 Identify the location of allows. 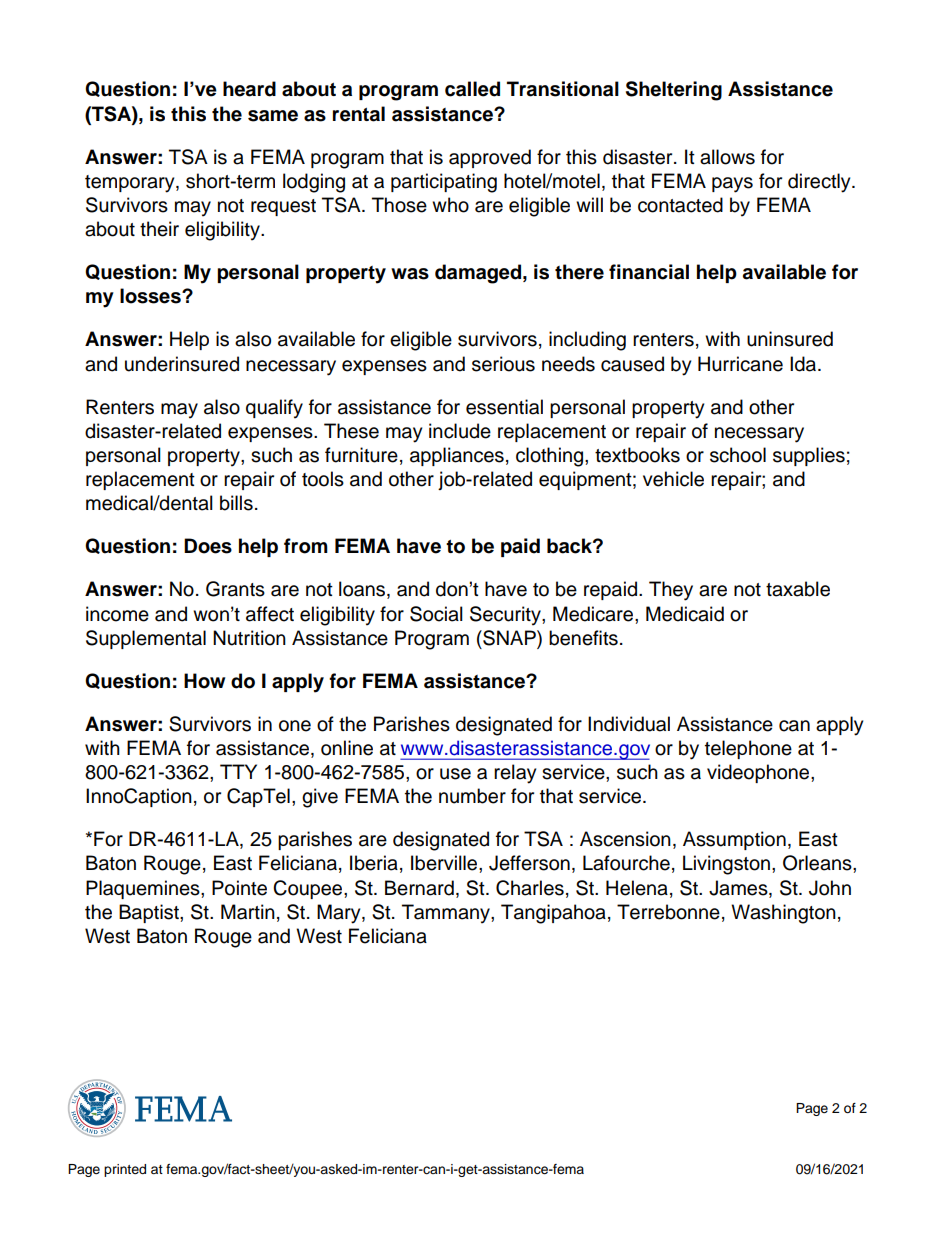
(727, 157).
